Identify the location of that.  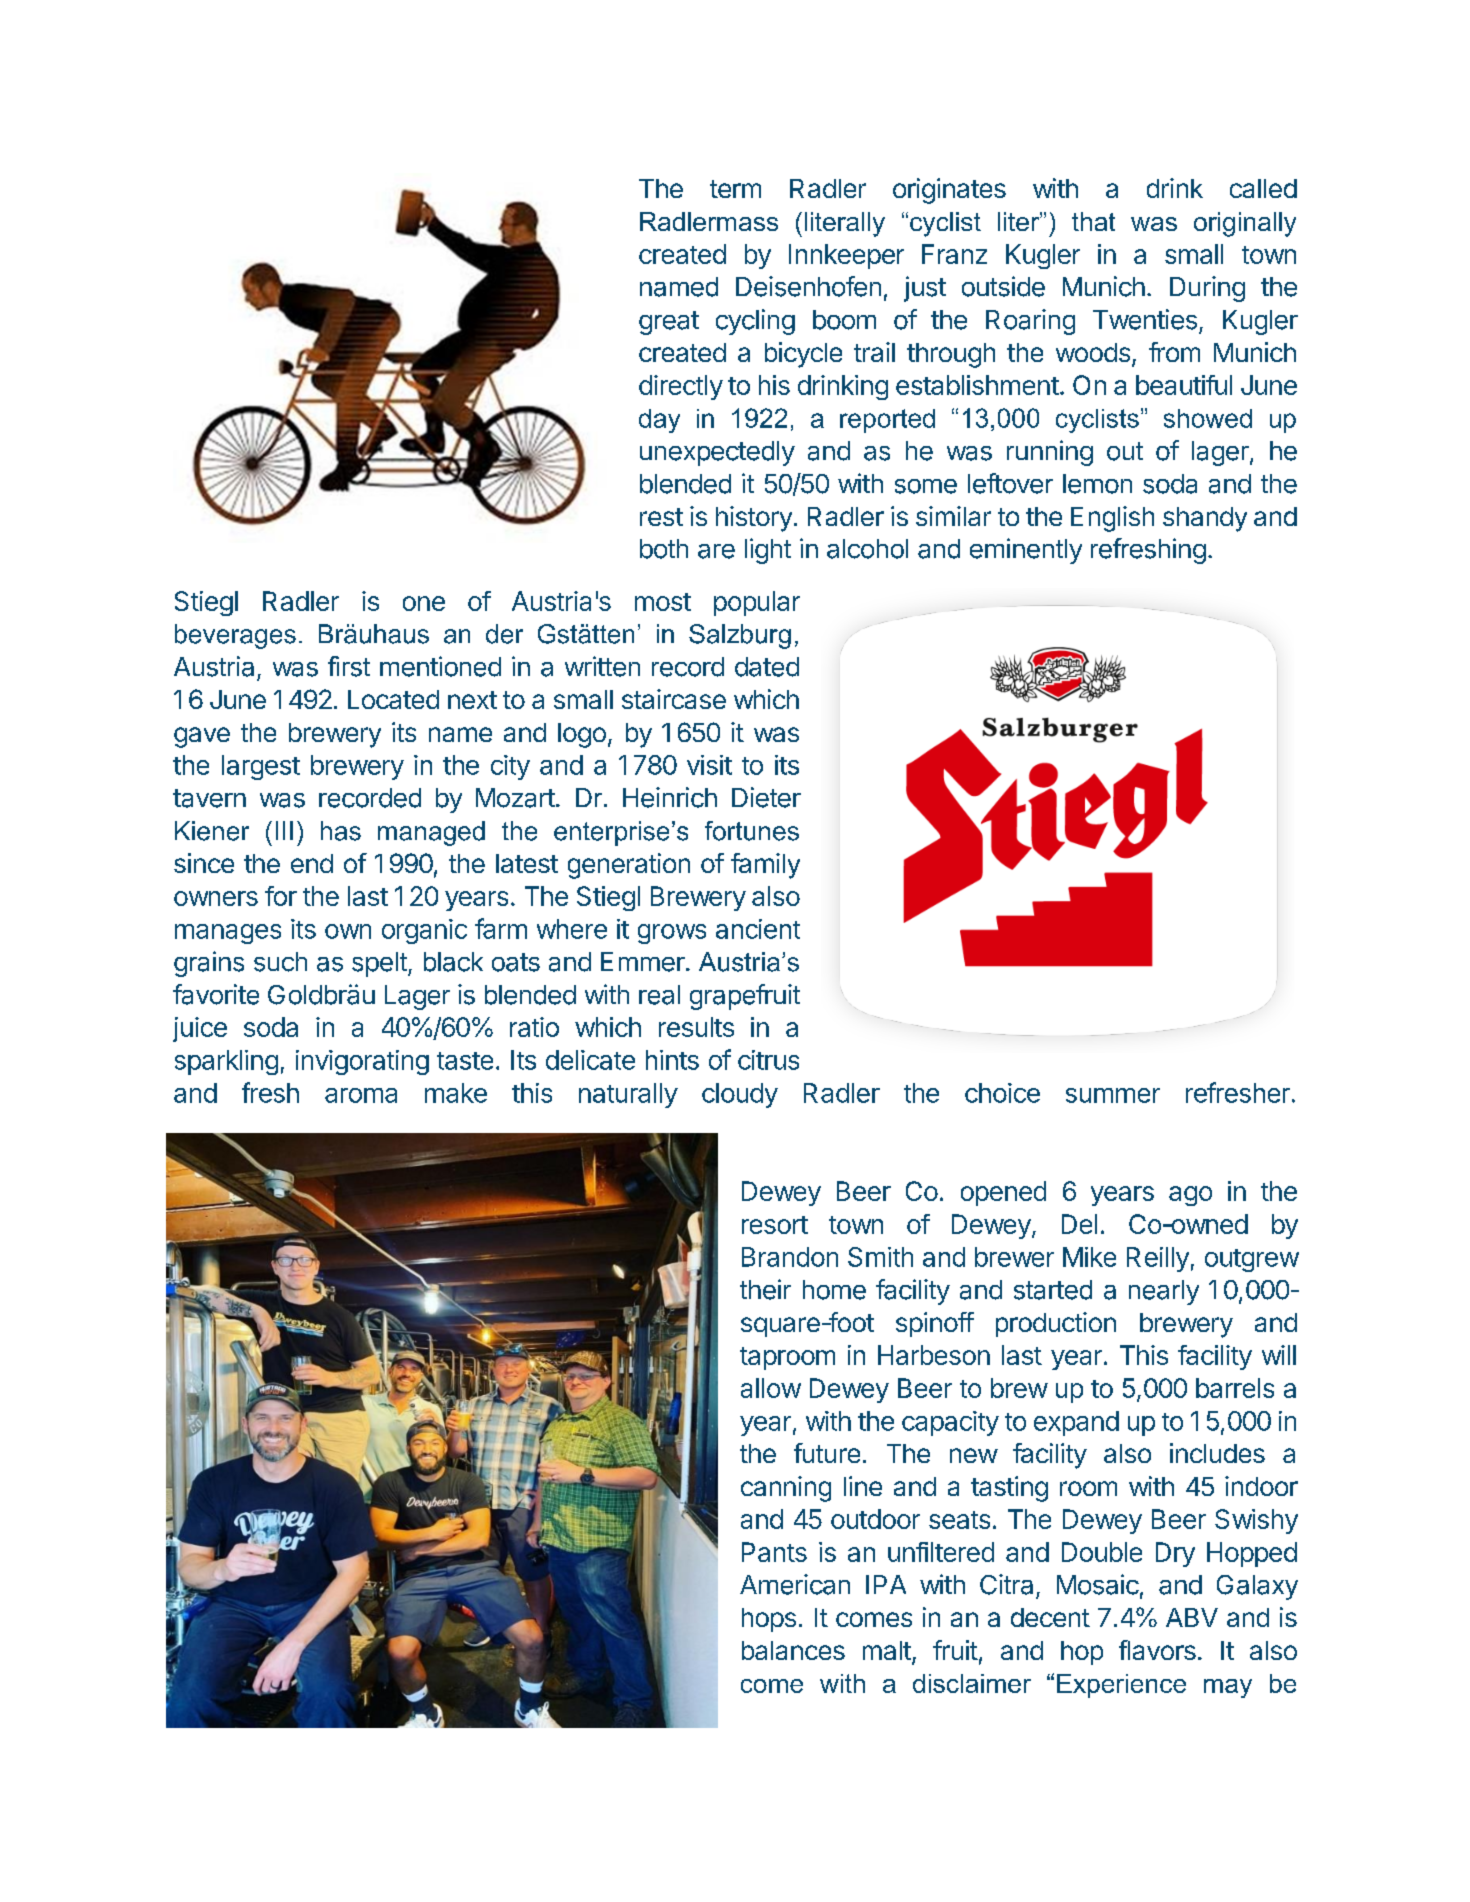
(1093, 221).
